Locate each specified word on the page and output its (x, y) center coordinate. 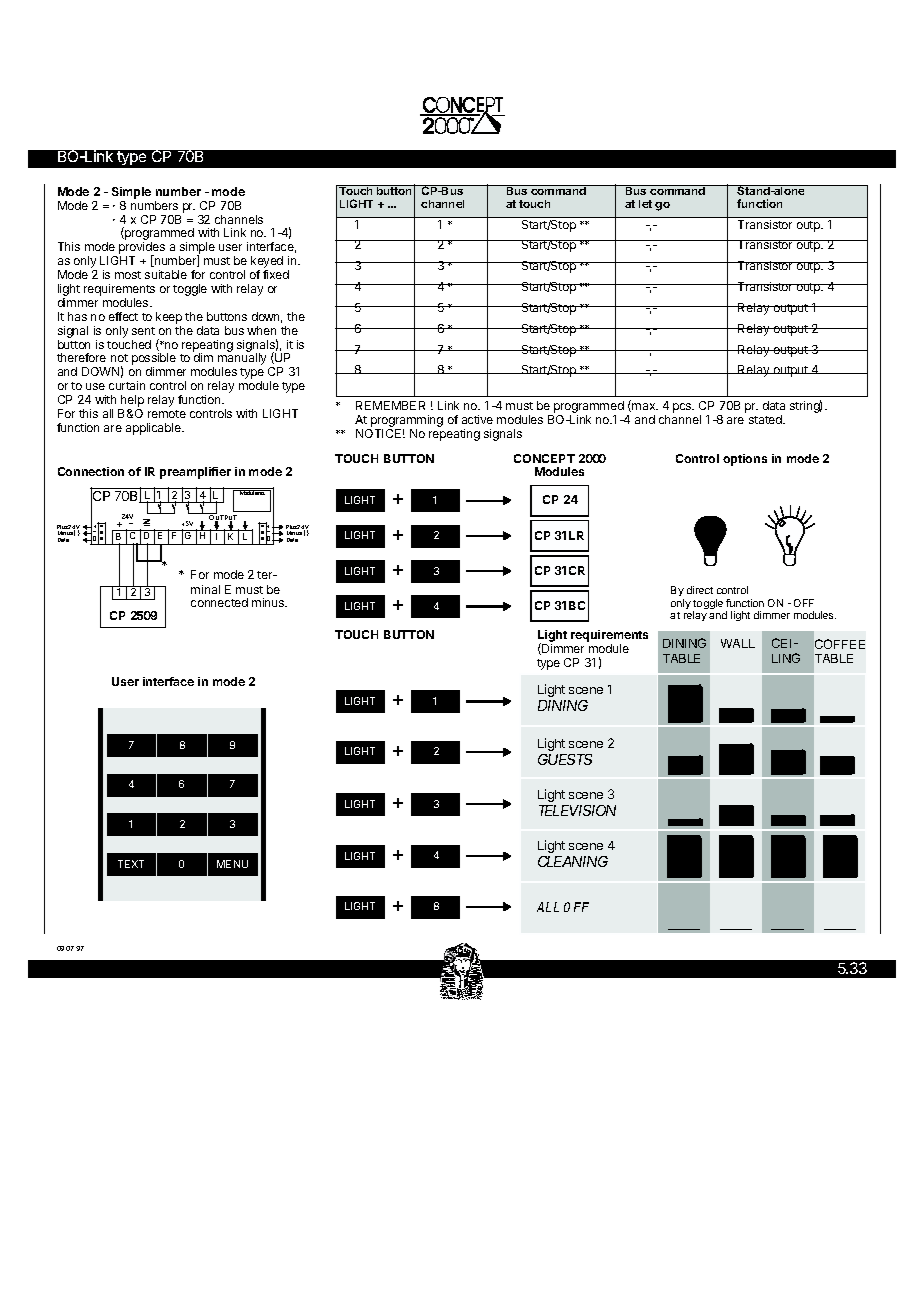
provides (142, 249)
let (645, 204)
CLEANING (573, 861)
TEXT (131, 864)
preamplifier (195, 473)
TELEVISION (577, 810)
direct (700, 590)
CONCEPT (544, 458)
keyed (267, 263)
